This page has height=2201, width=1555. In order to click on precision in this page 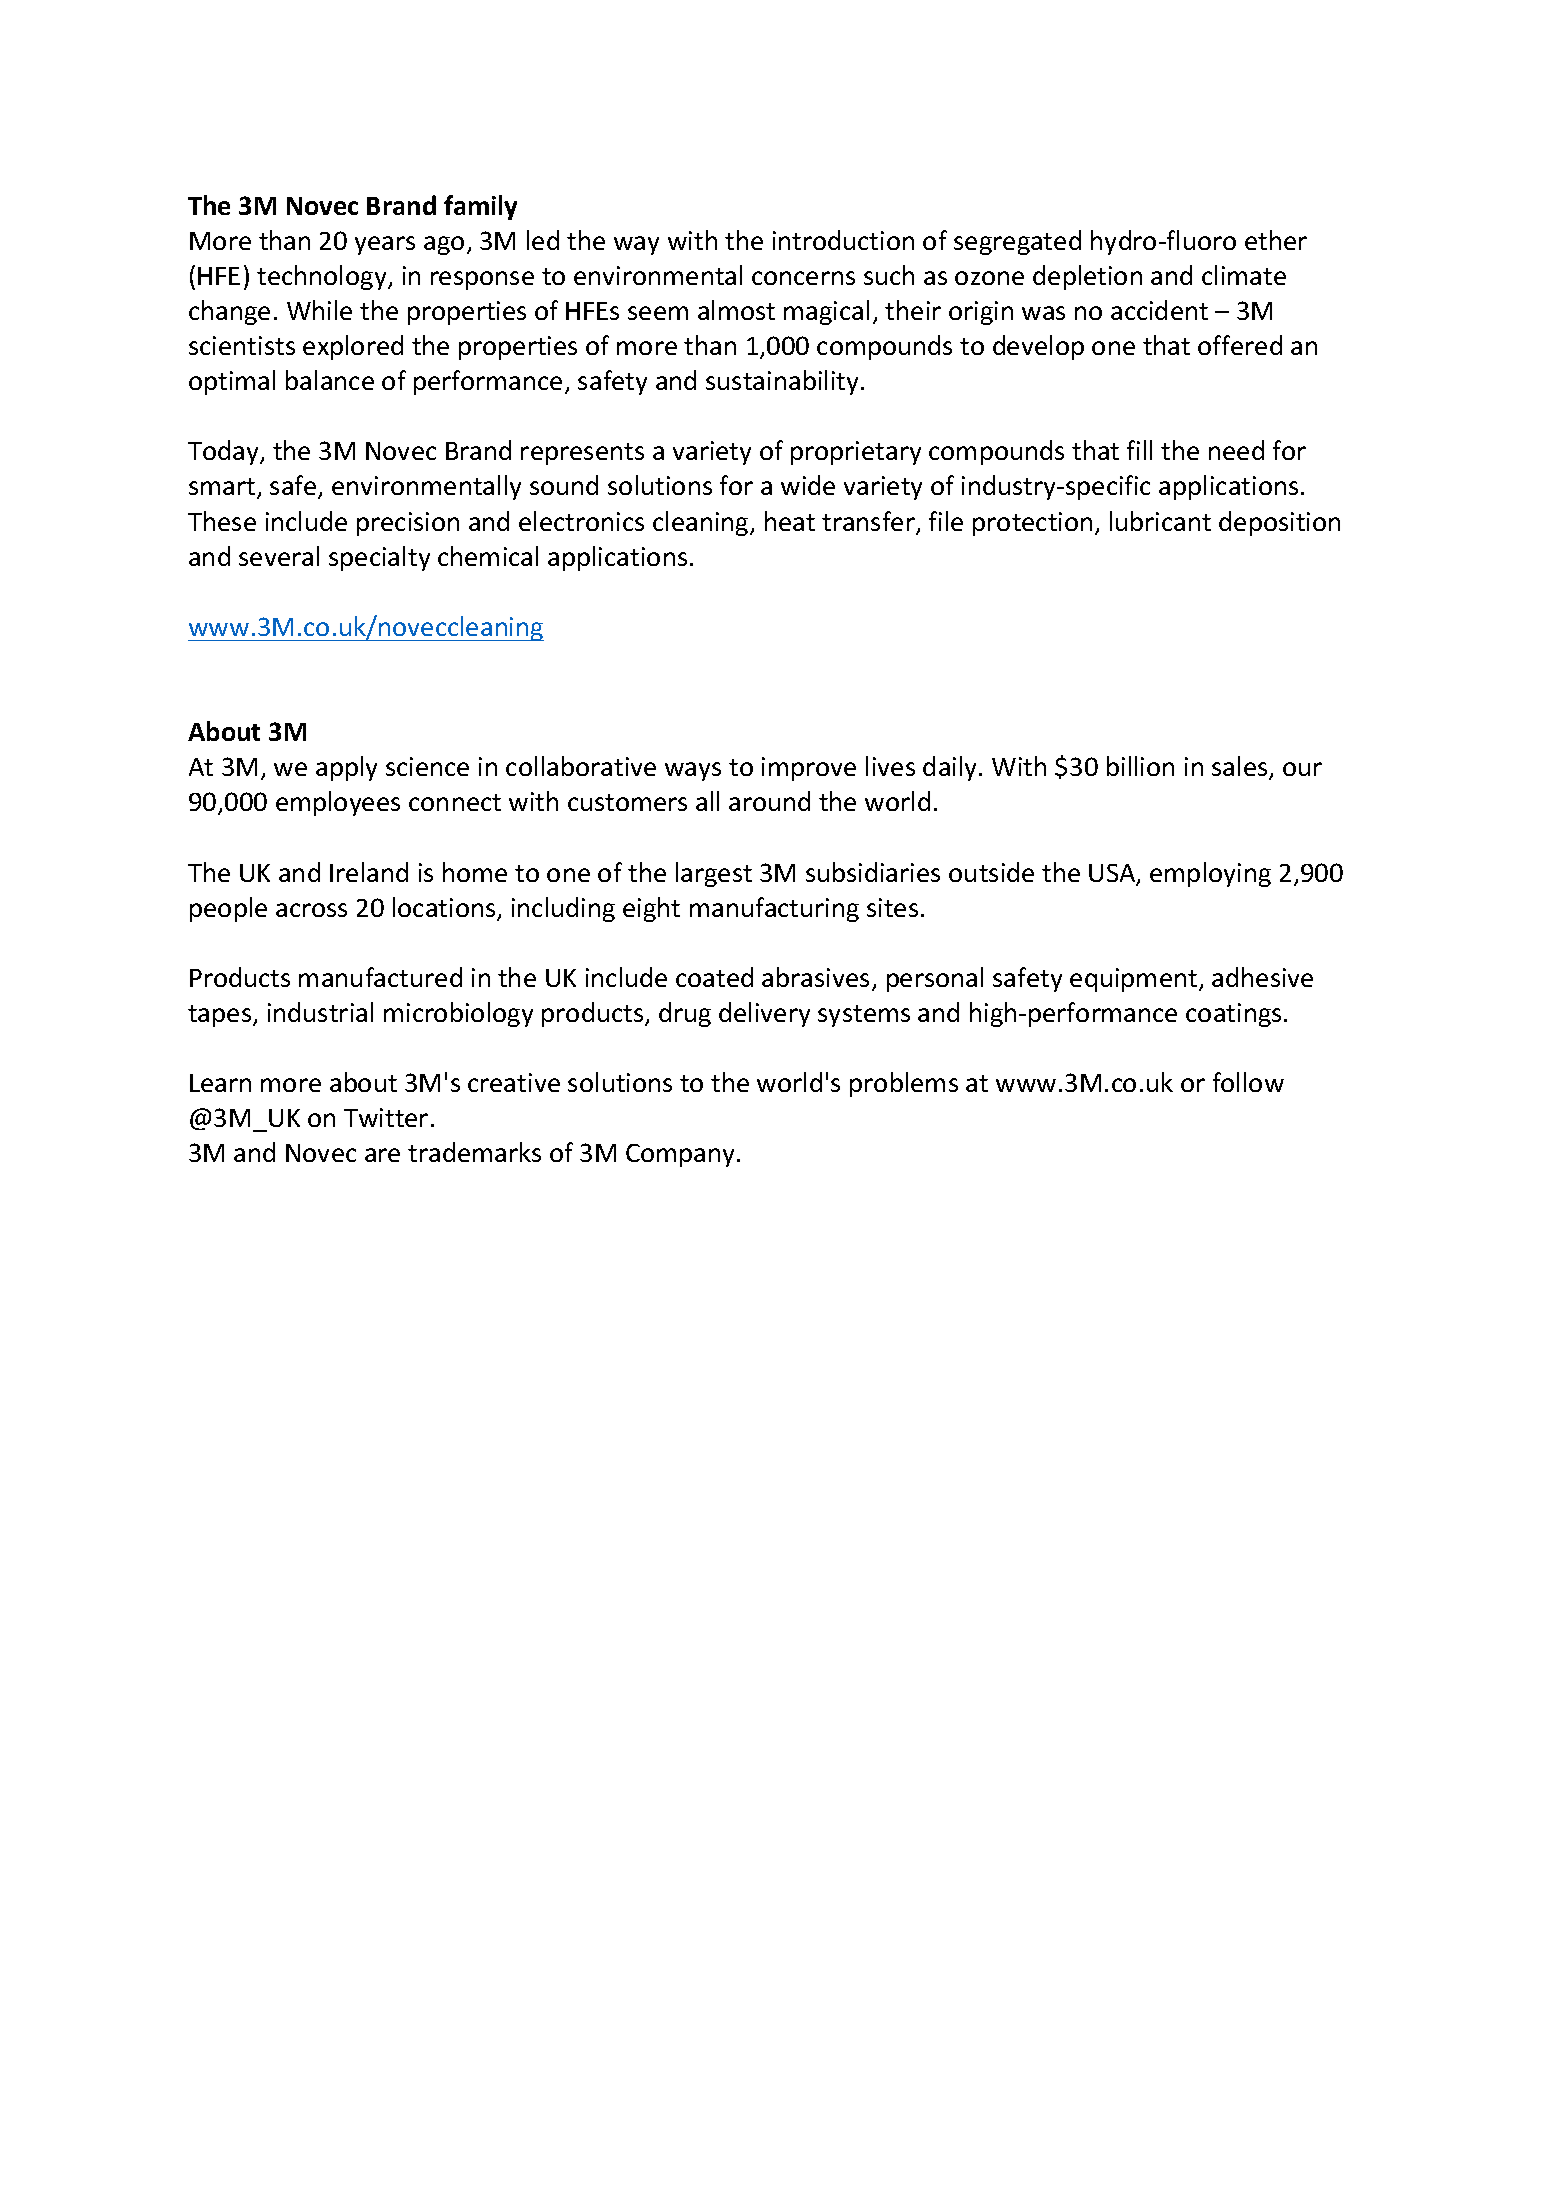, I will do `click(408, 524)`.
